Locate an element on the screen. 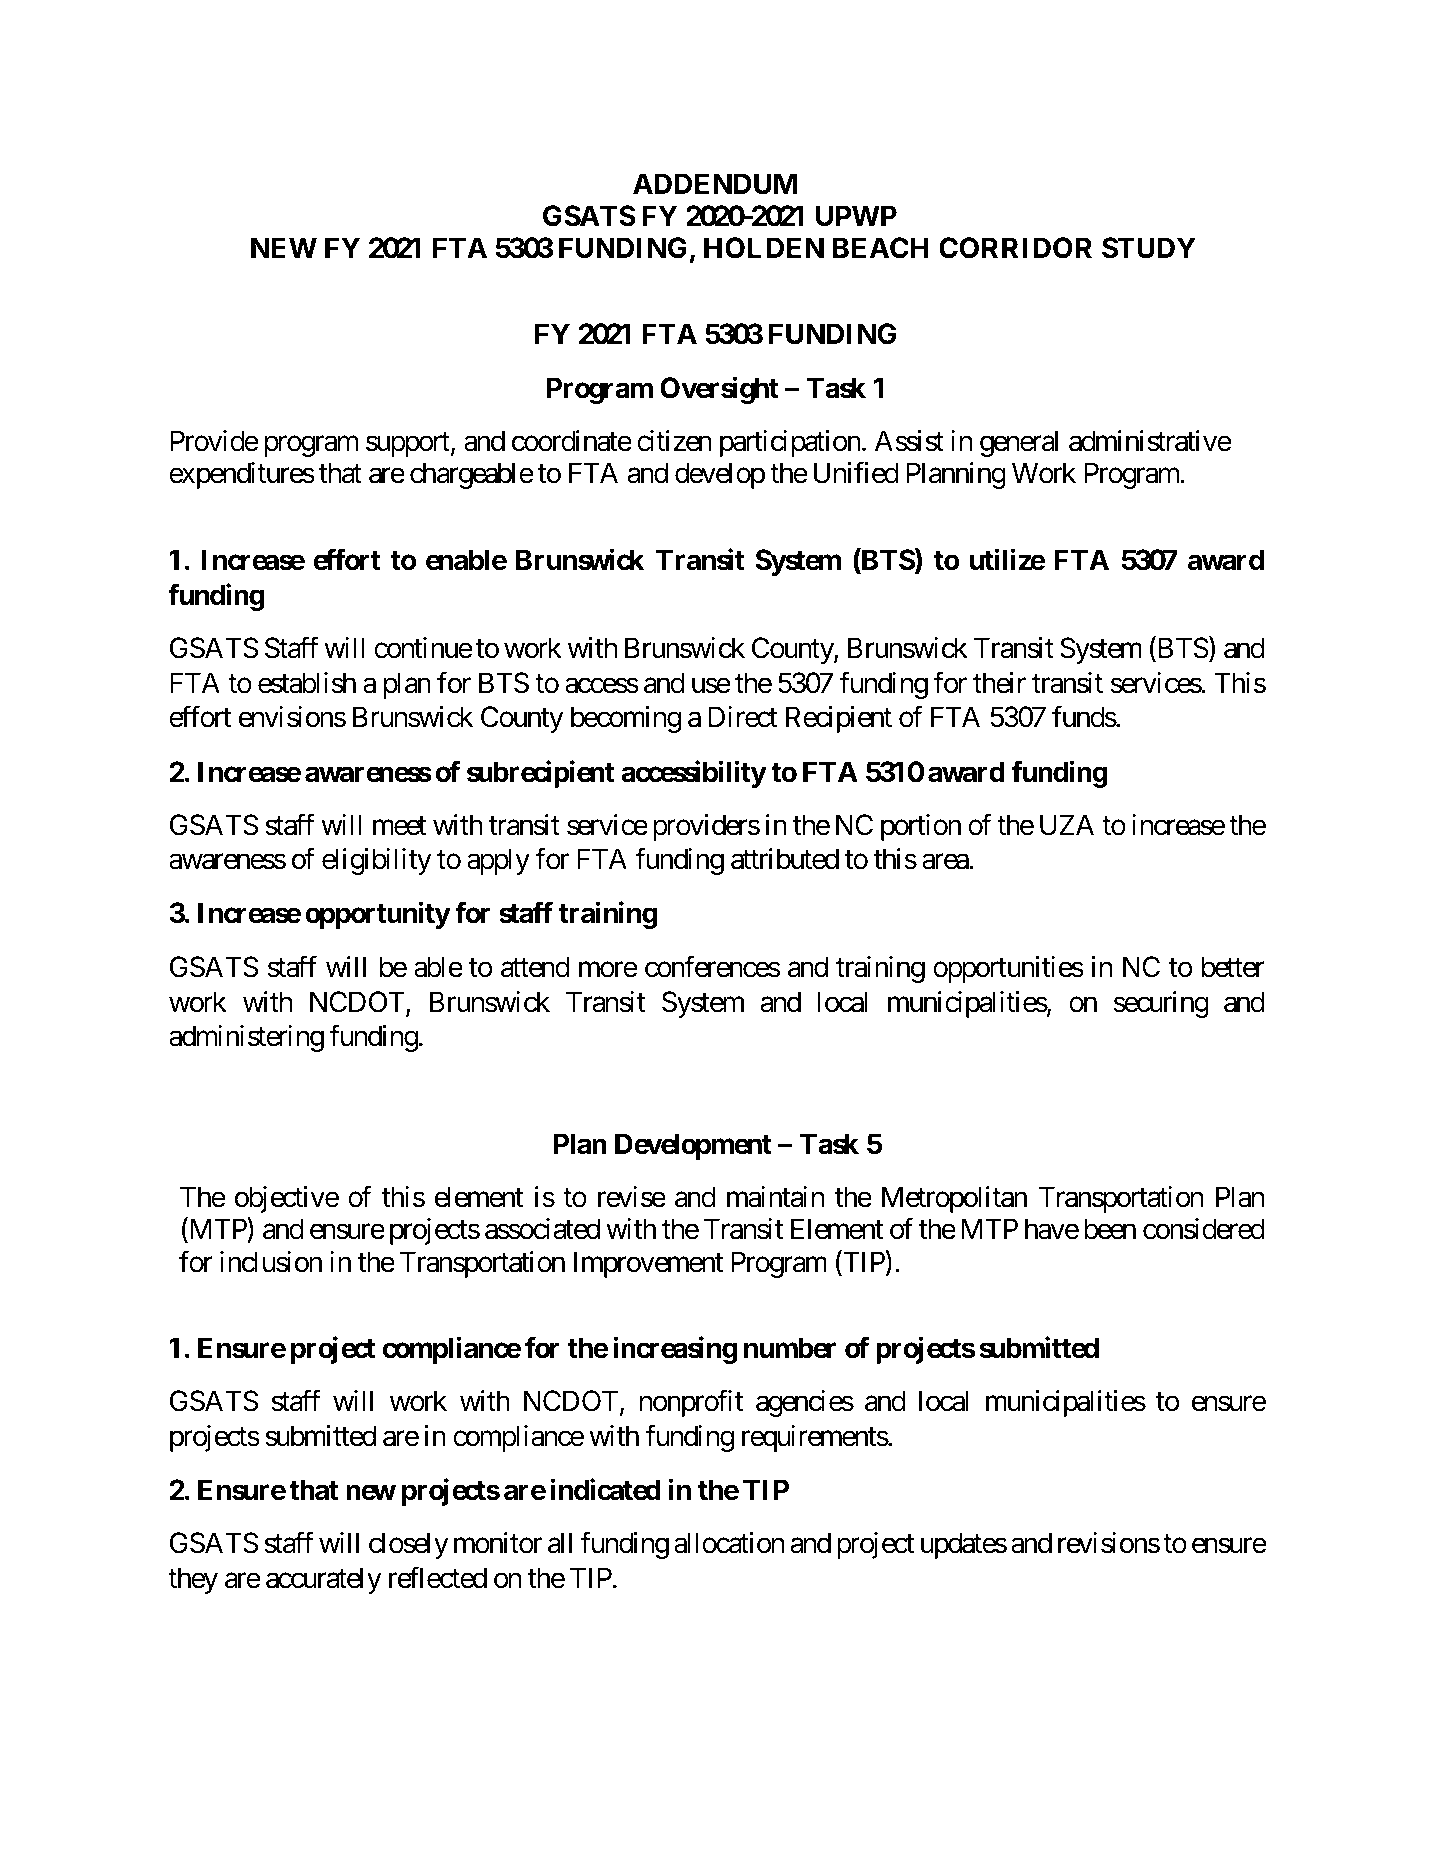  area is located at coordinates (946, 862).
